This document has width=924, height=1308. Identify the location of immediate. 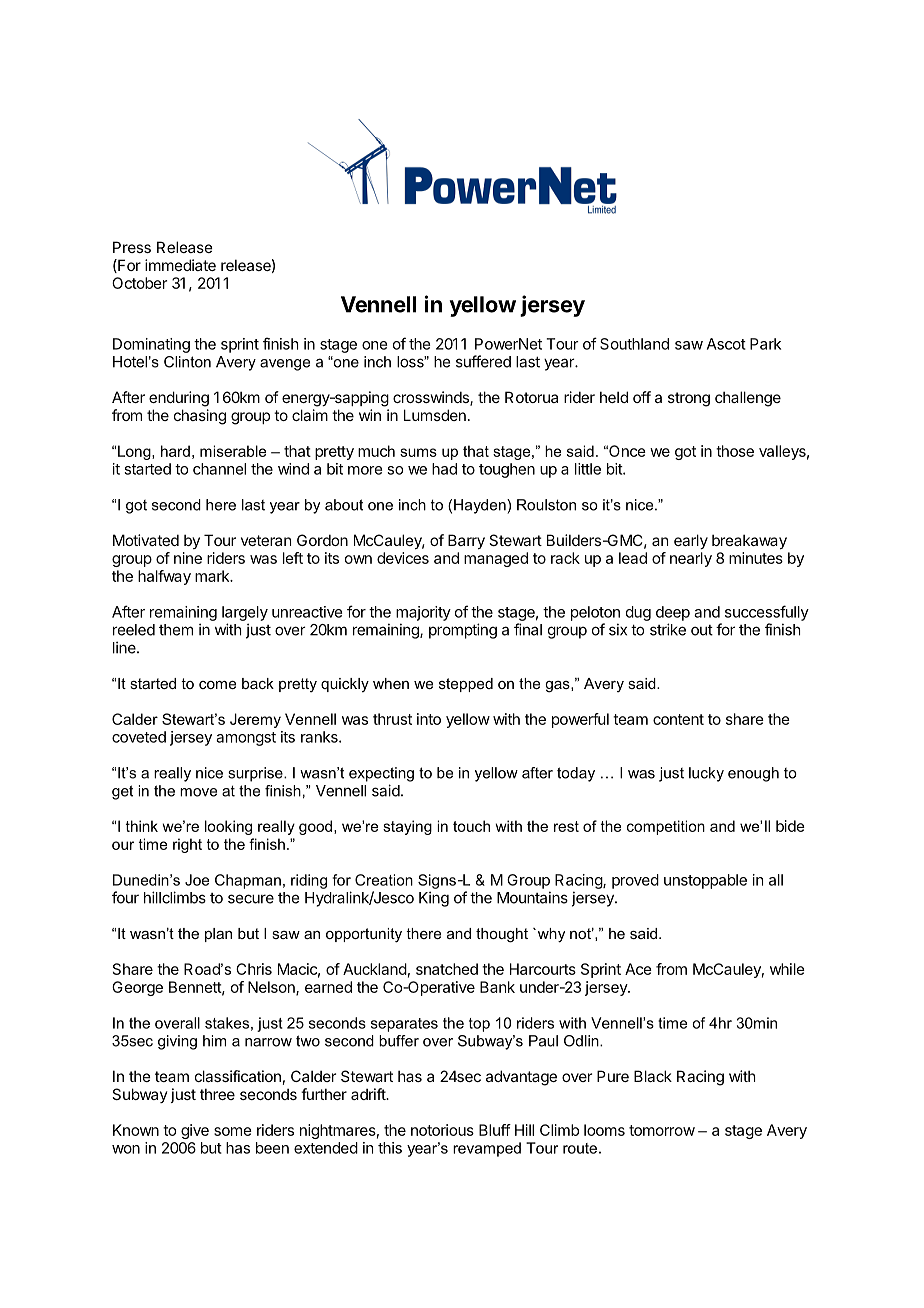
(180, 265).
